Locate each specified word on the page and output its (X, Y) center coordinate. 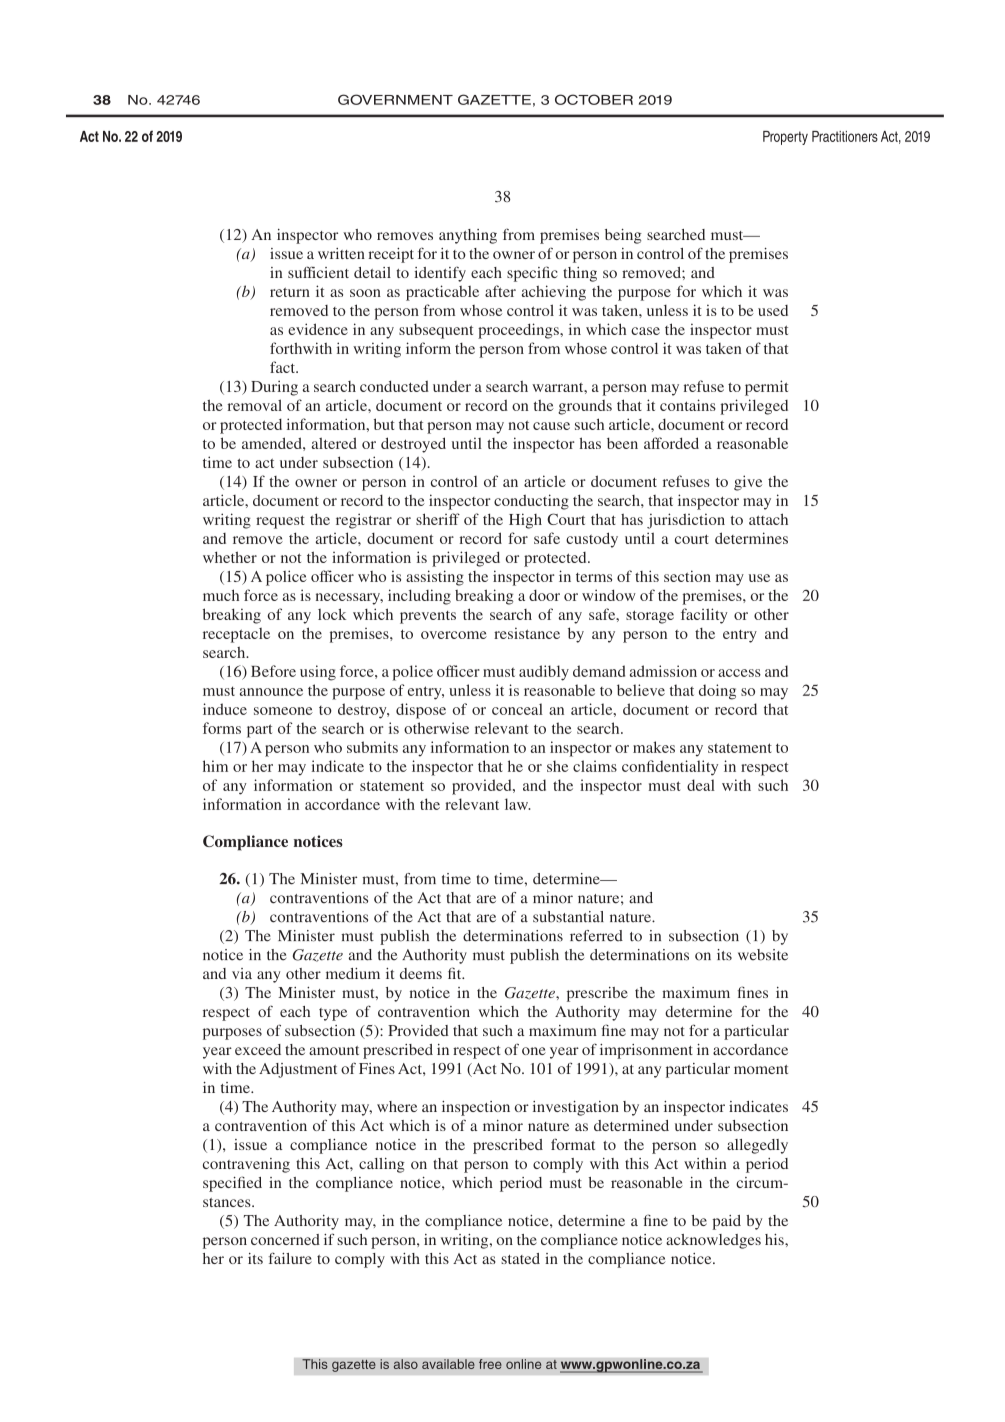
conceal (517, 709)
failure (290, 1258)
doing (717, 692)
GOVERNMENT (395, 99)
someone (283, 711)
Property (785, 138)
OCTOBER (594, 99)
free (490, 1364)
